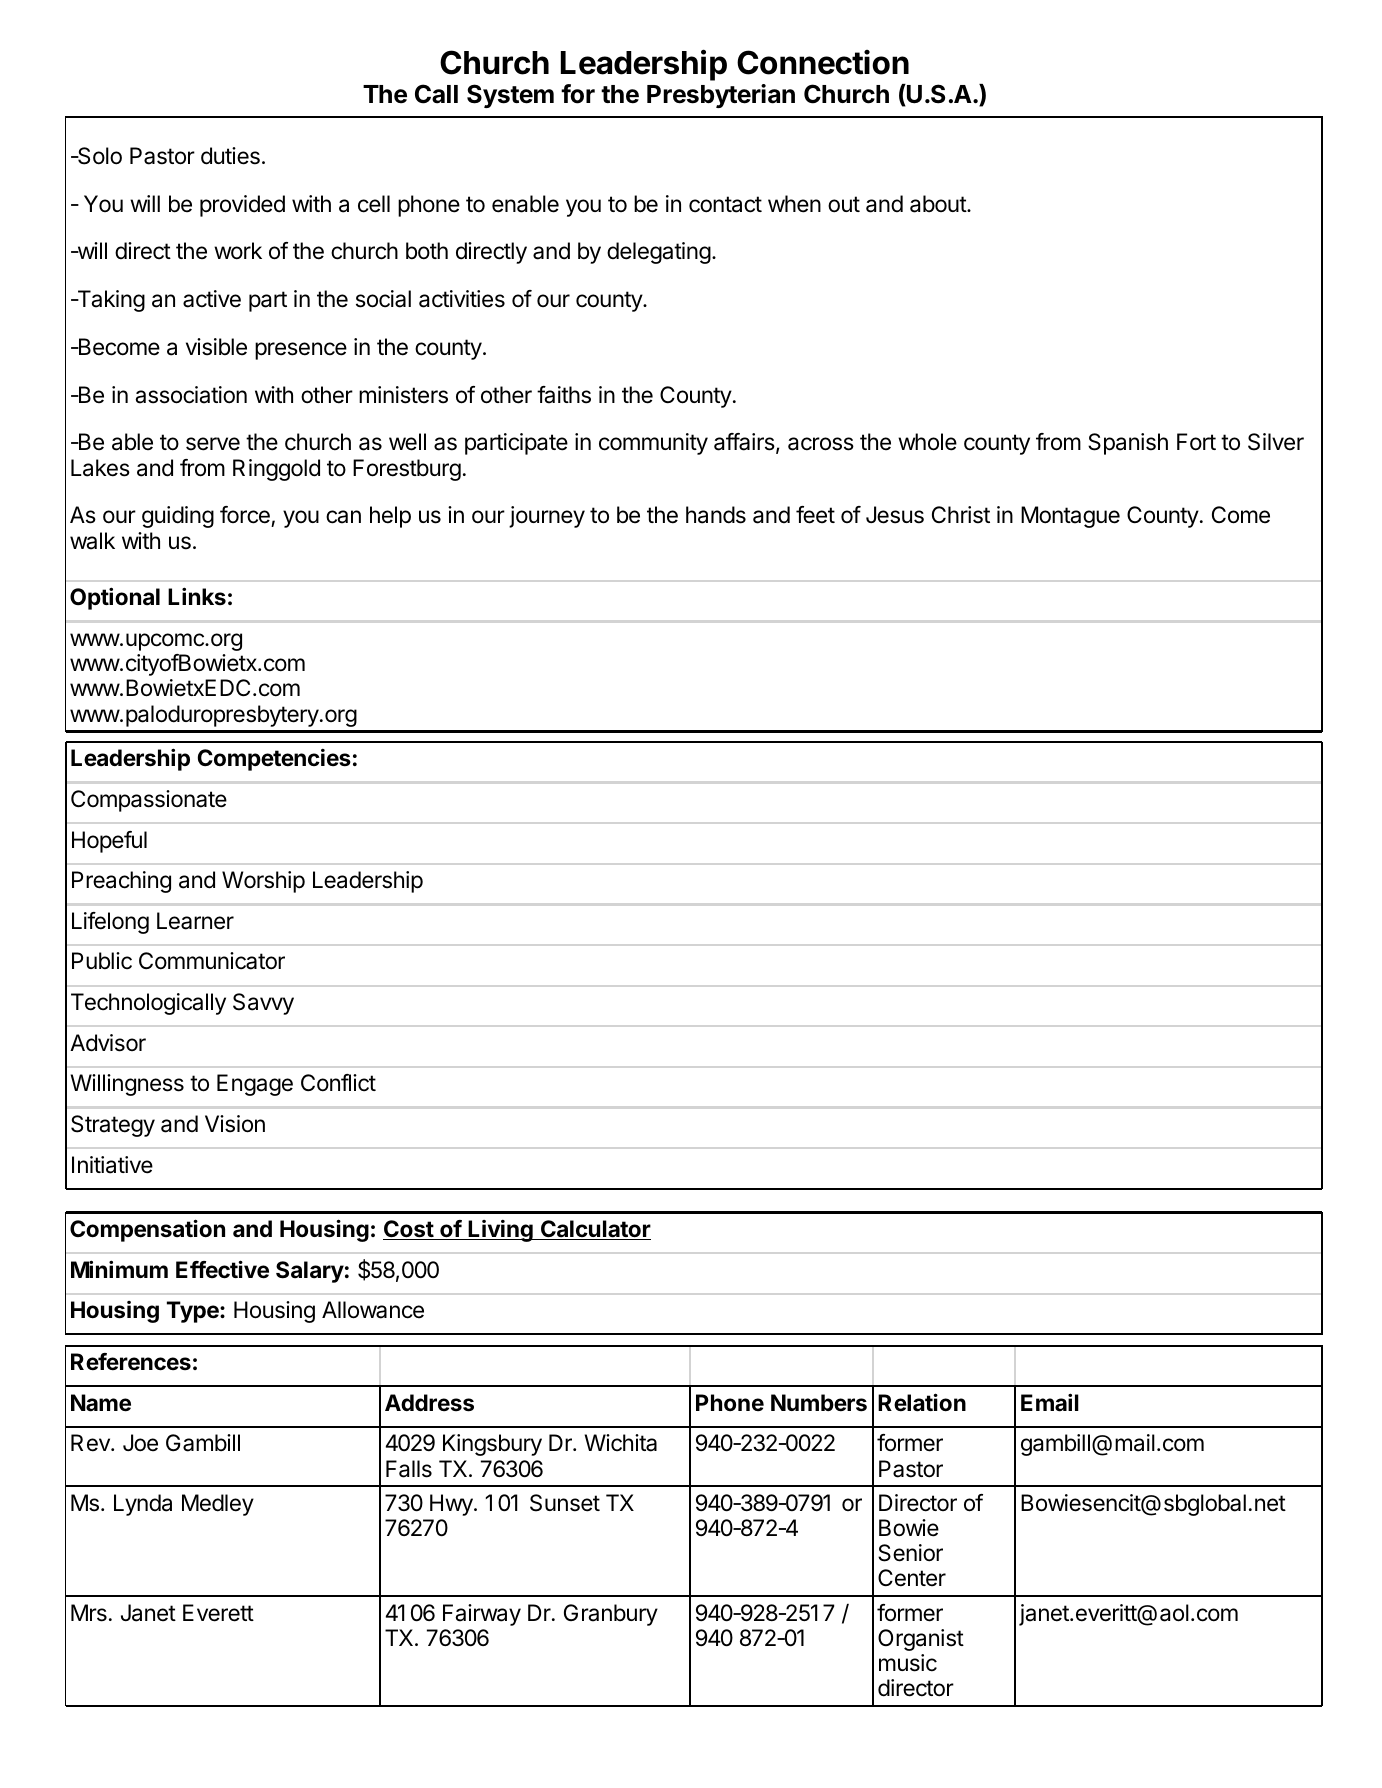 The image size is (1382, 1788). I want to click on duties, so click(230, 156).
